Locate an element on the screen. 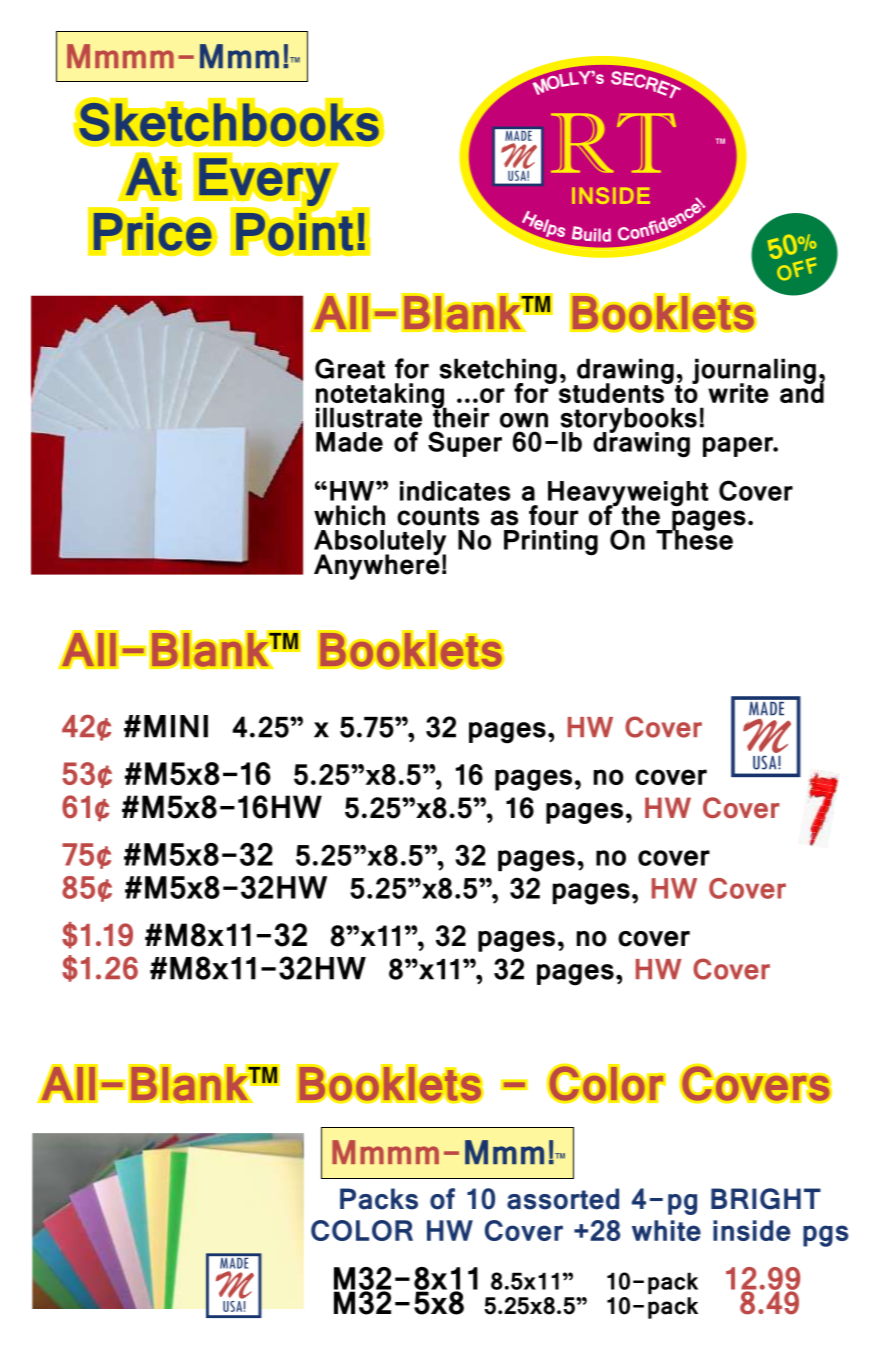  Great is located at coordinates (350, 368).
